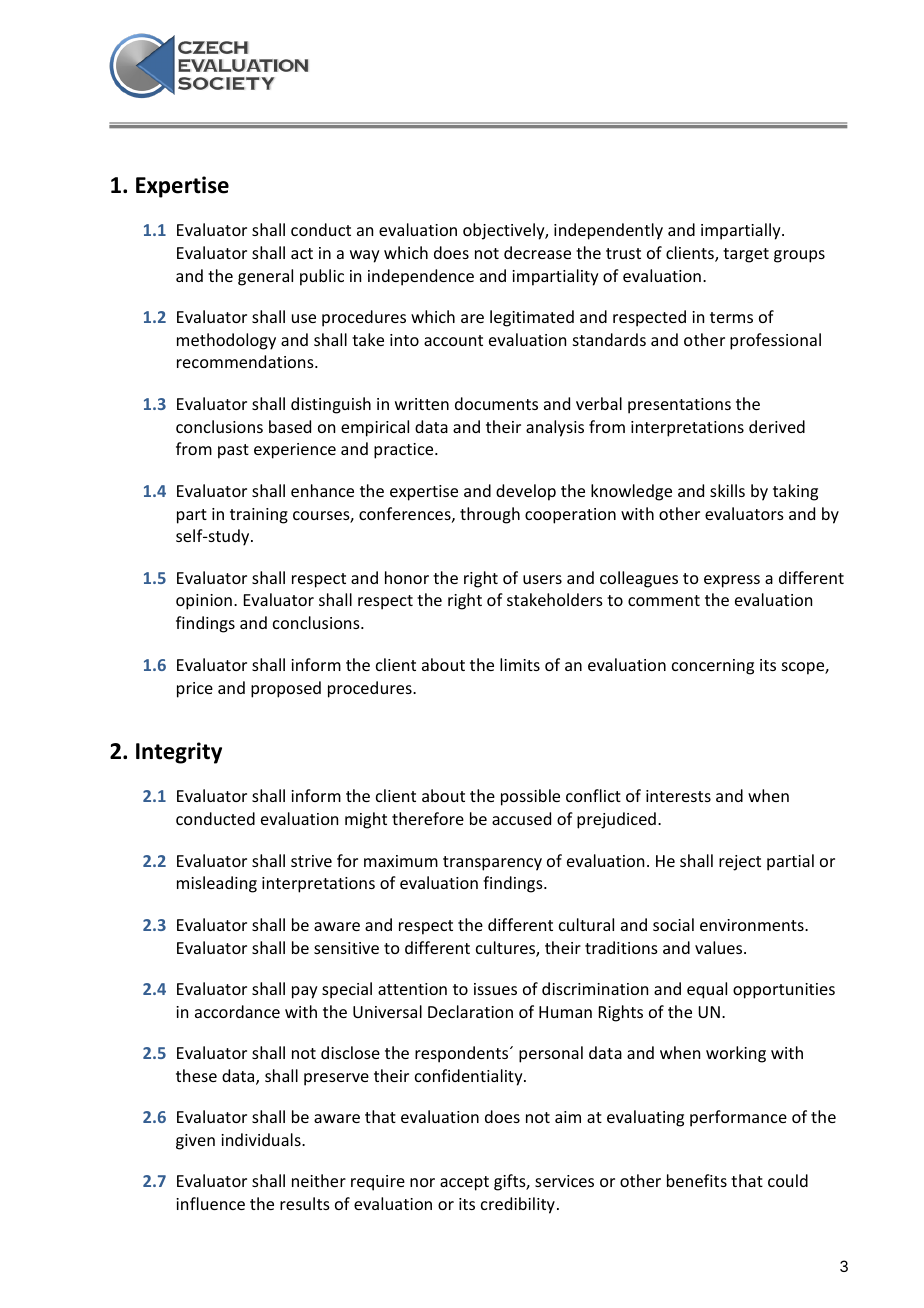 The width and height of the page is (924, 1308). I want to click on proposed, so click(286, 689).
